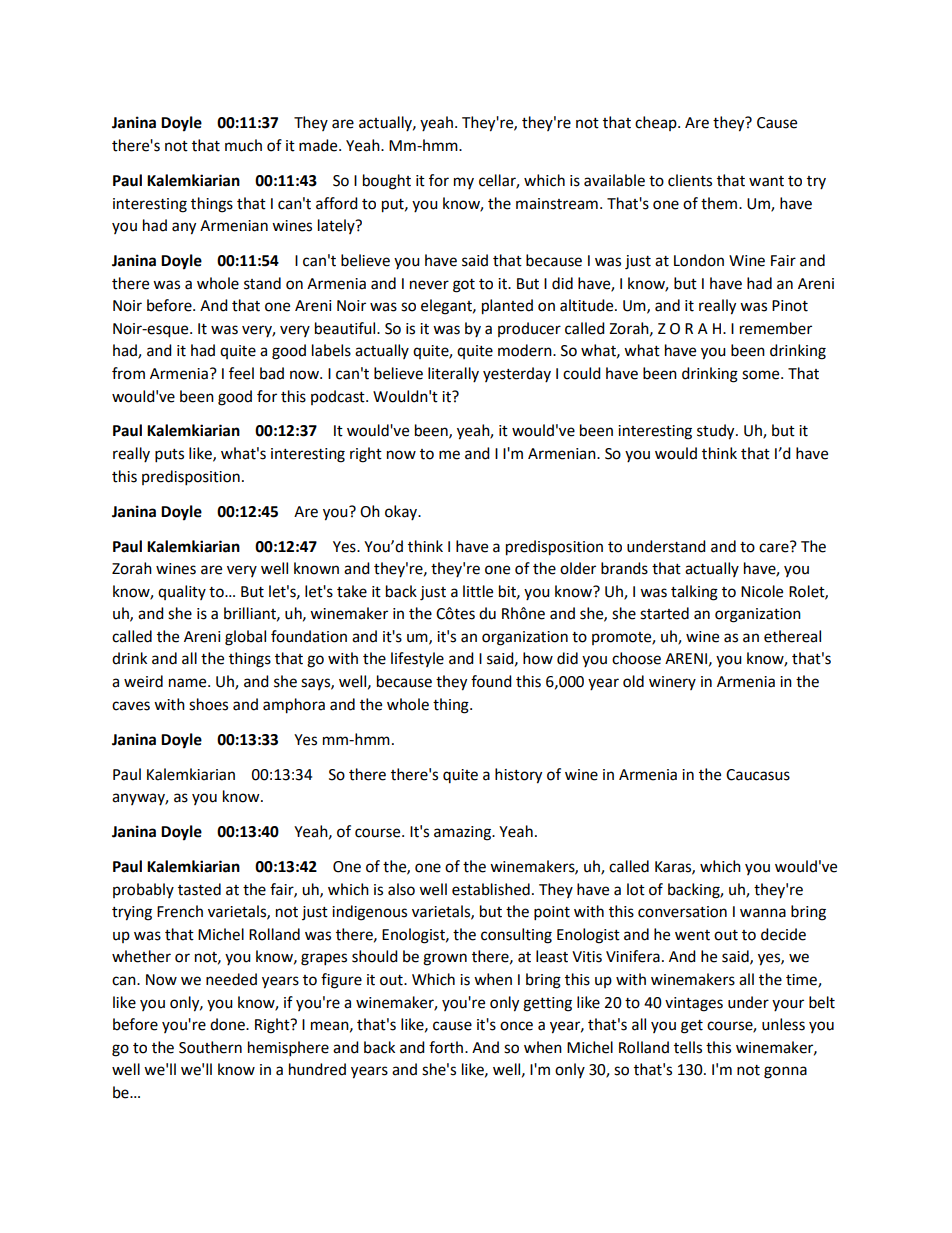 This document has height=1233, width=952. I want to click on much, so click(243, 145).
